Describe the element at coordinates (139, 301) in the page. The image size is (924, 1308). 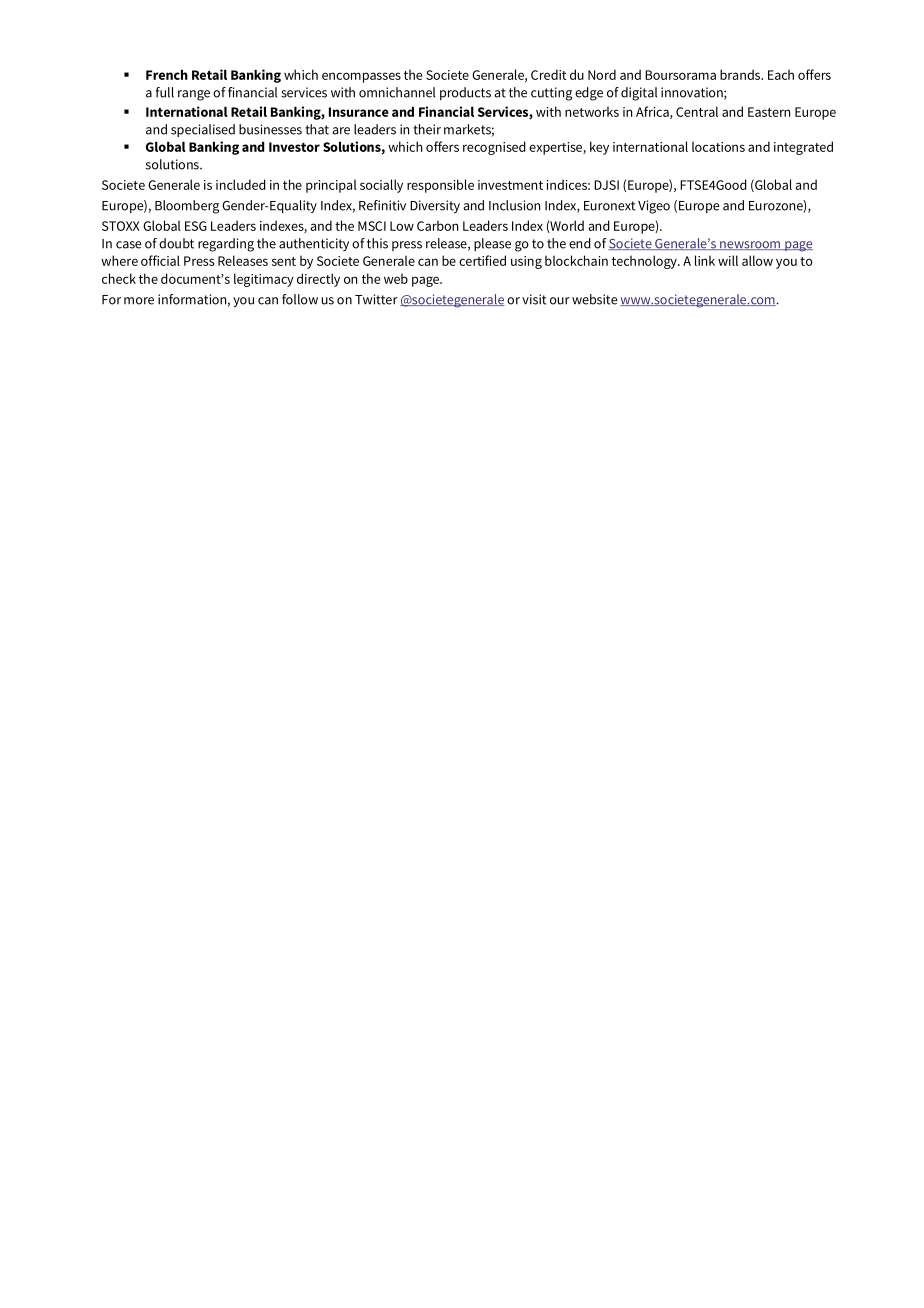
I see `more` at that location.
